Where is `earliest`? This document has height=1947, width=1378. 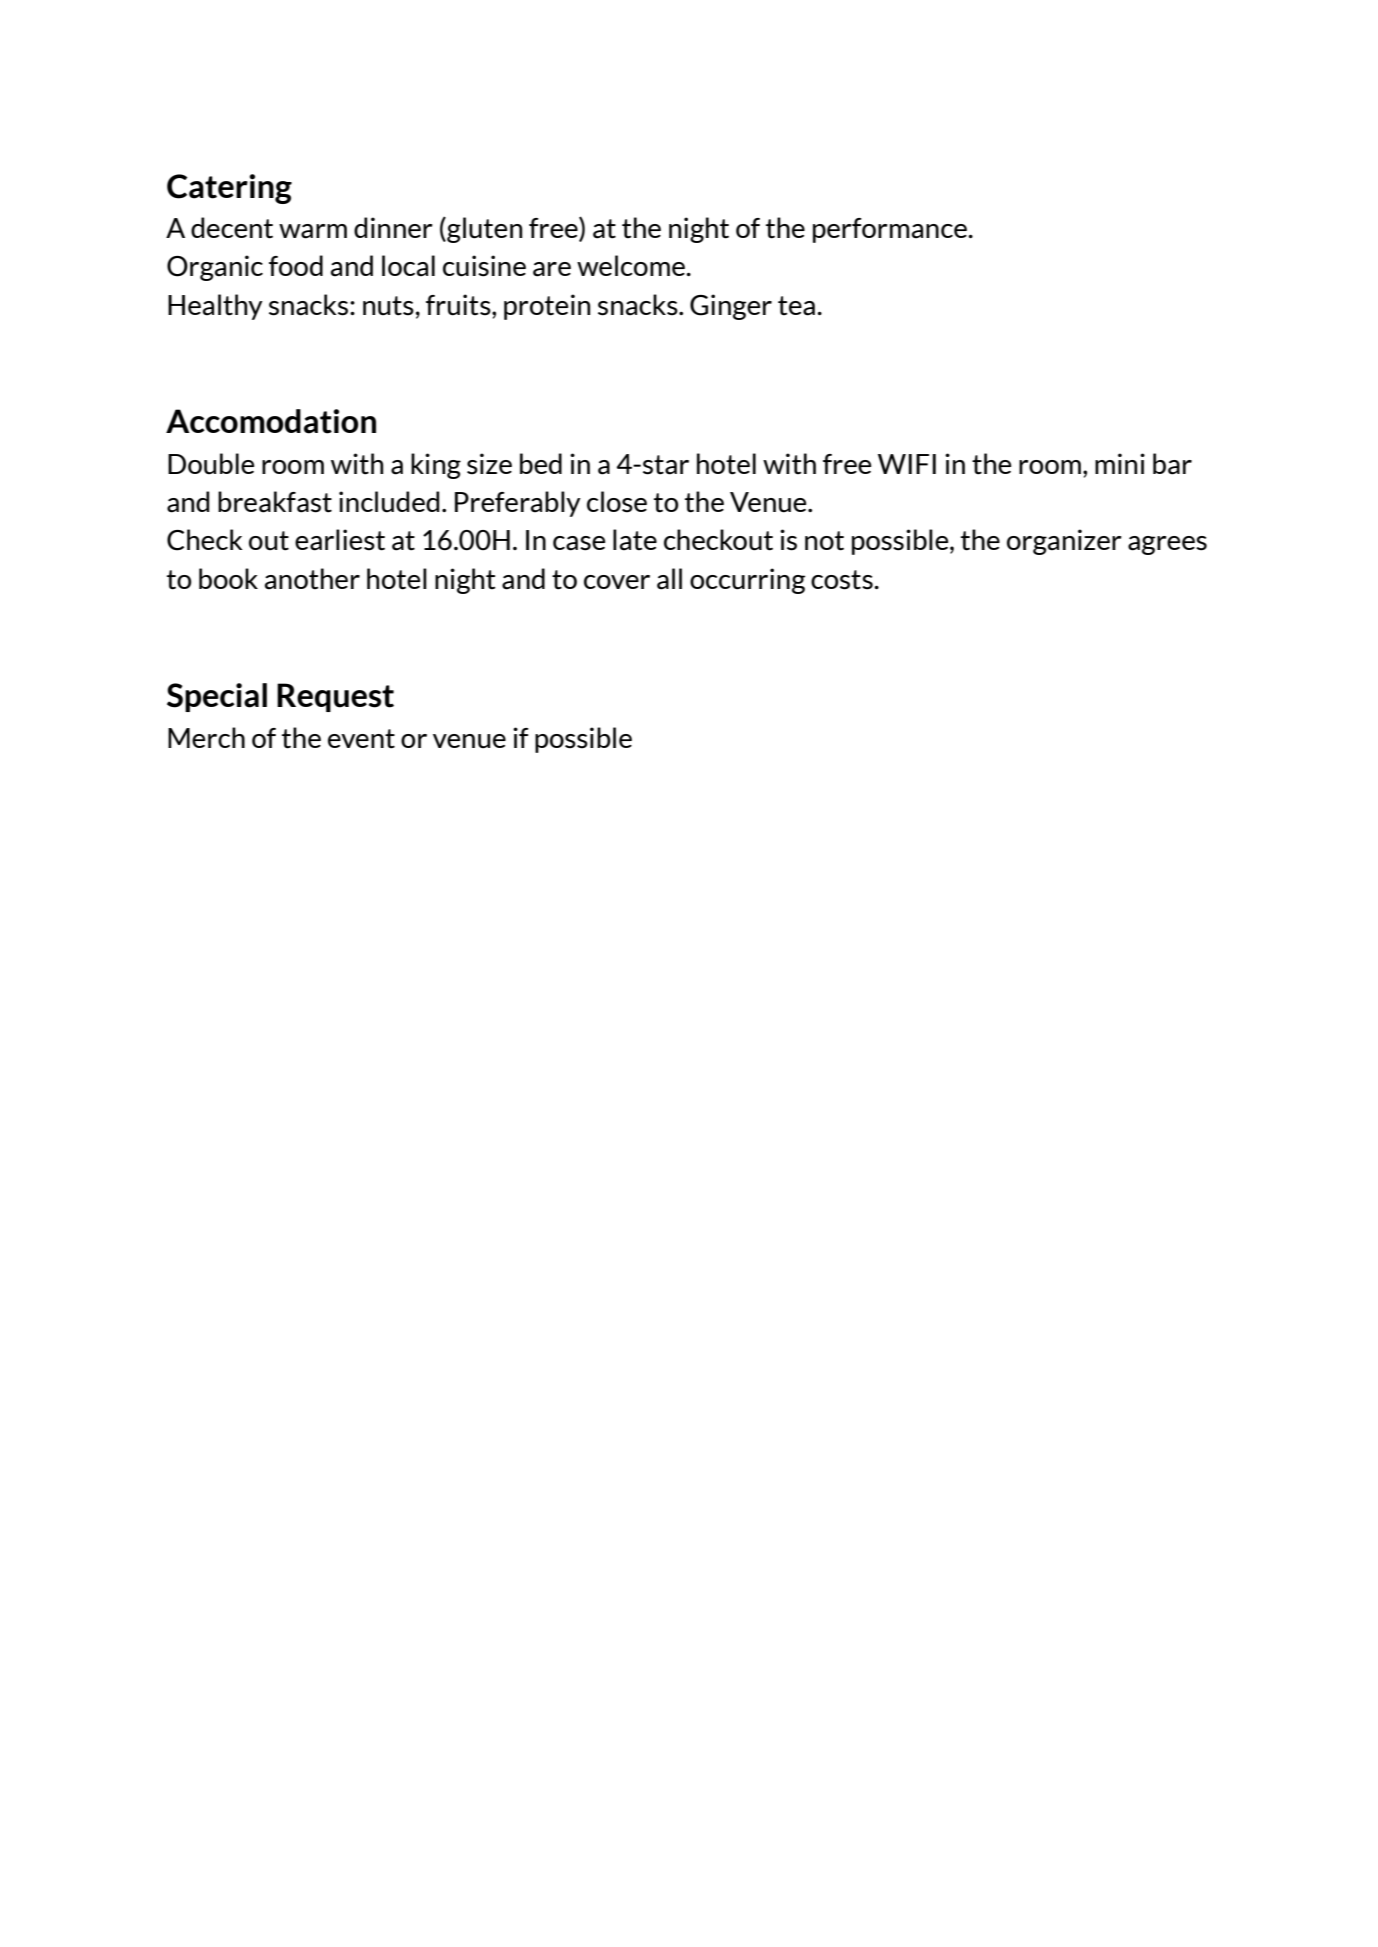 earliest is located at coordinates (340, 540).
